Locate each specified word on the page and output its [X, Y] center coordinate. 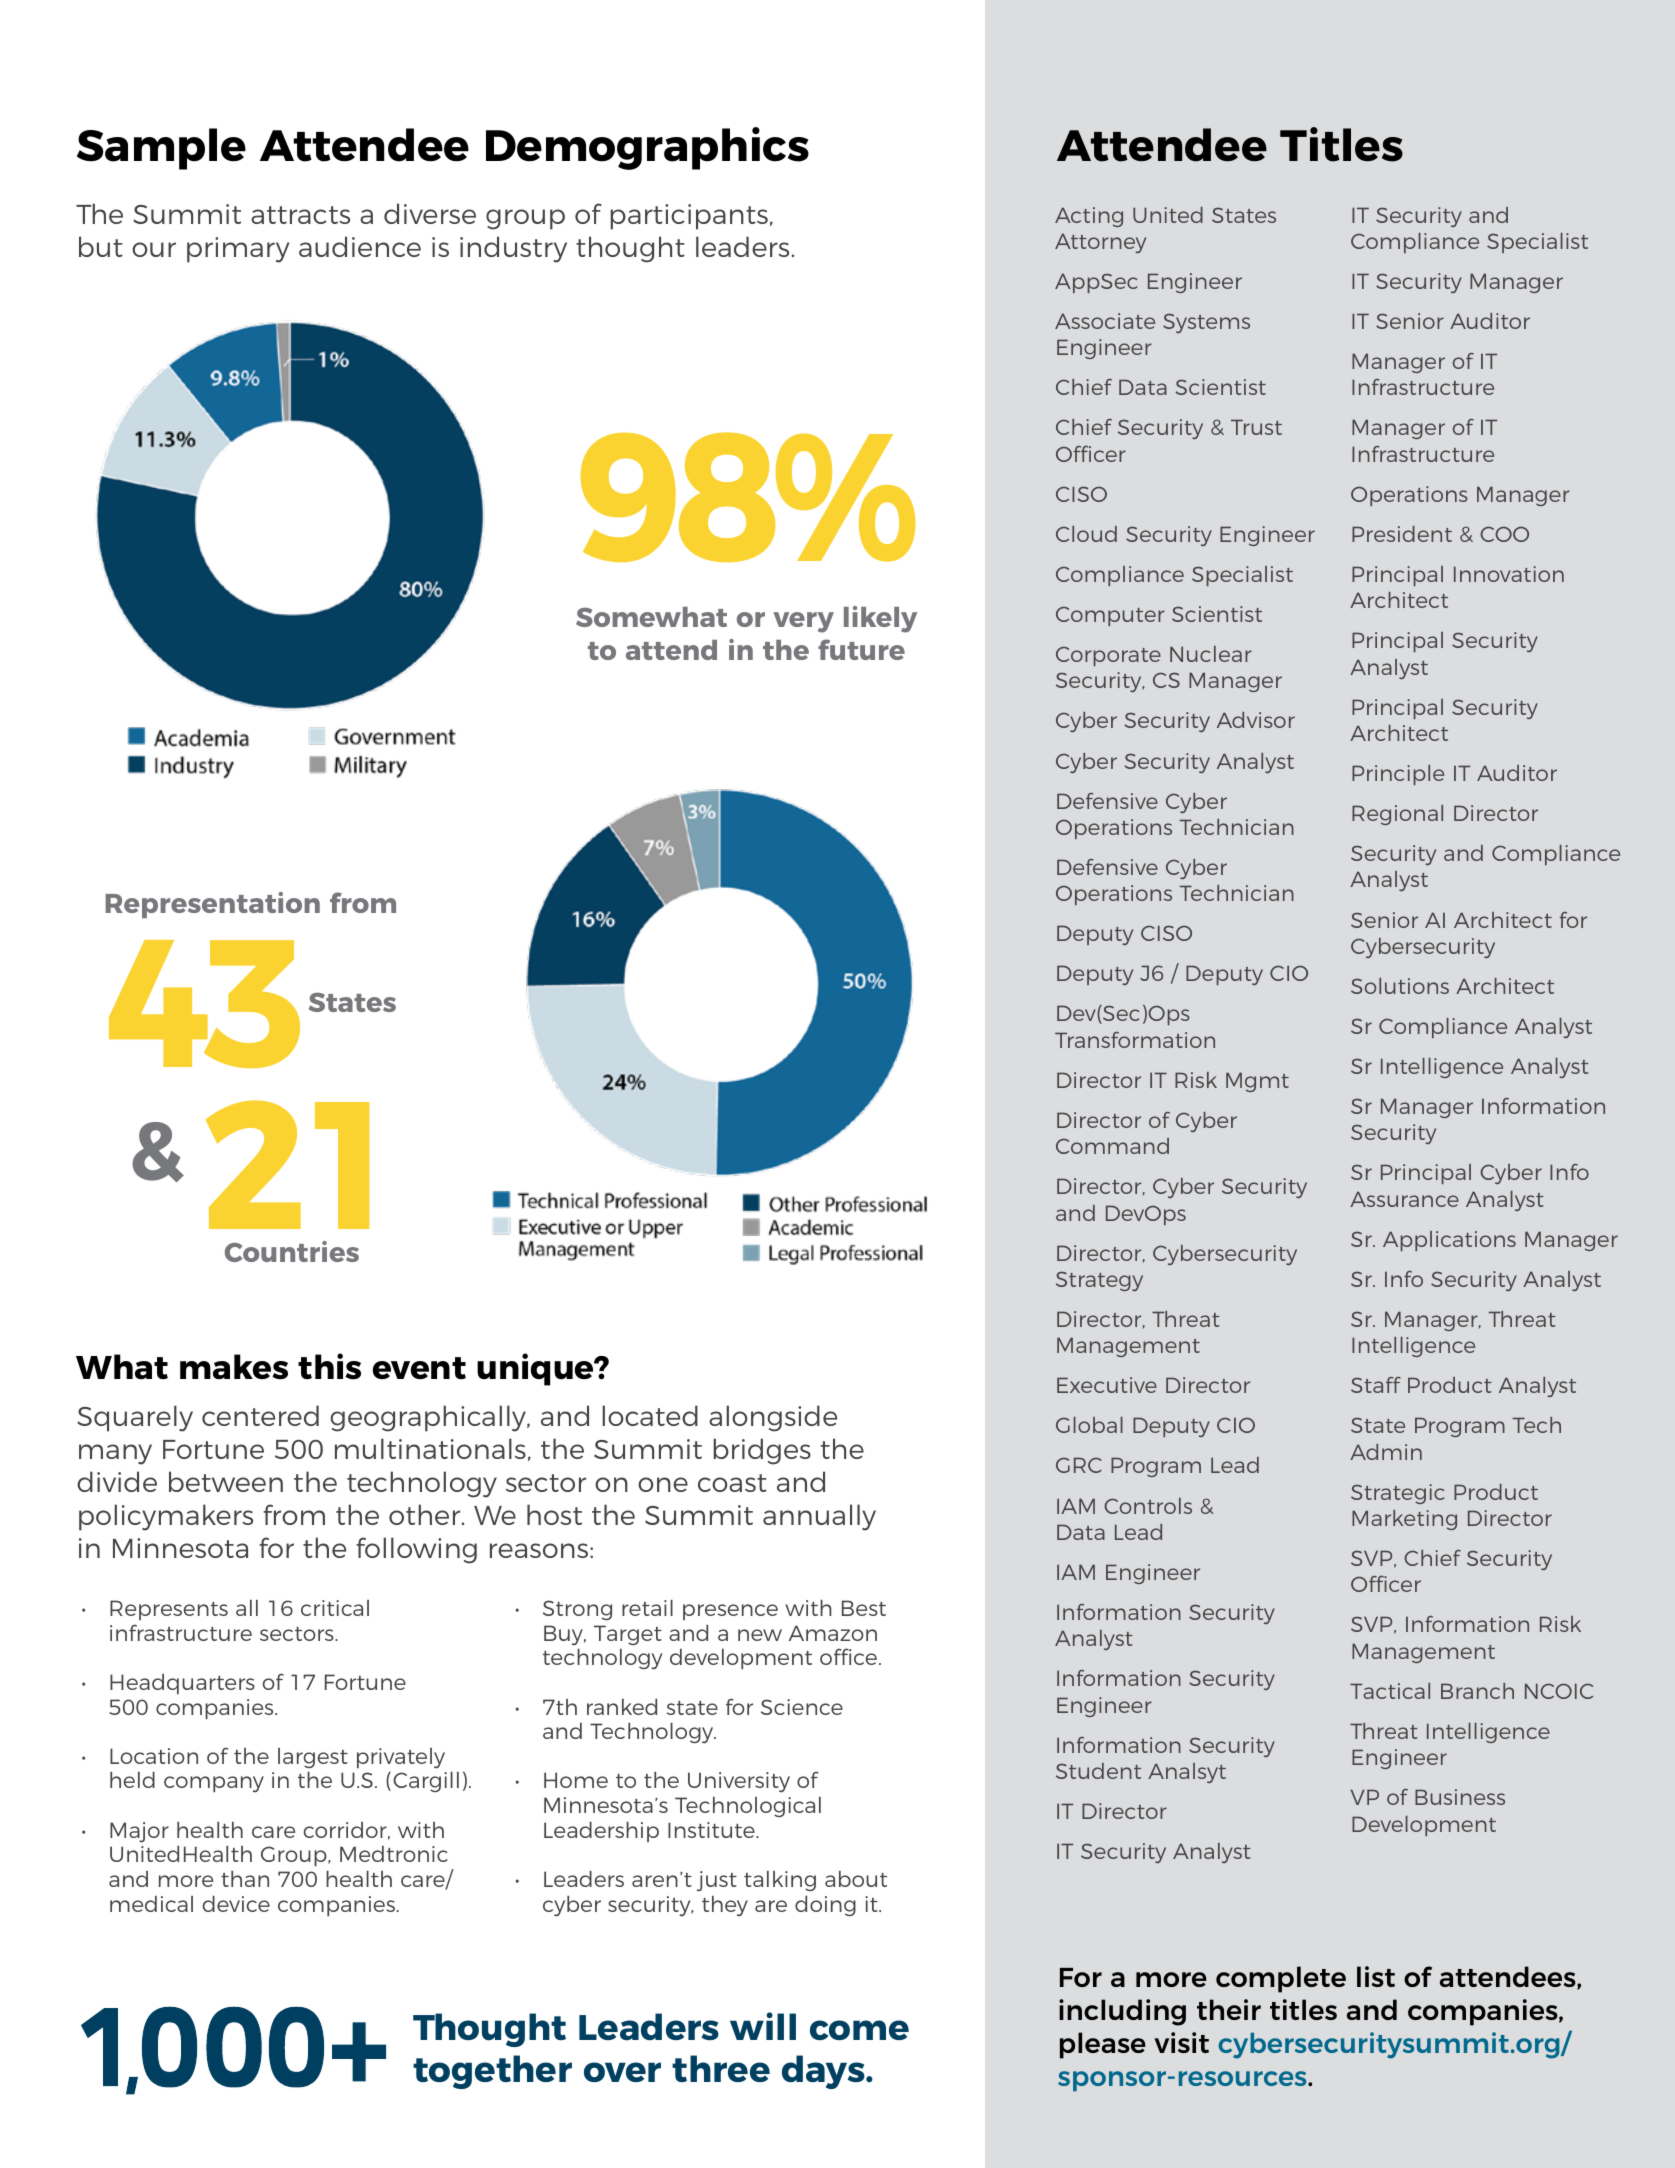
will [763, 2026]
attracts [300, 215]
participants [689, 217]
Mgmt [1257, 1082]
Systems [1206, 323]
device [236, 1904]
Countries [292, 1251]
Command [1112, 1146]
